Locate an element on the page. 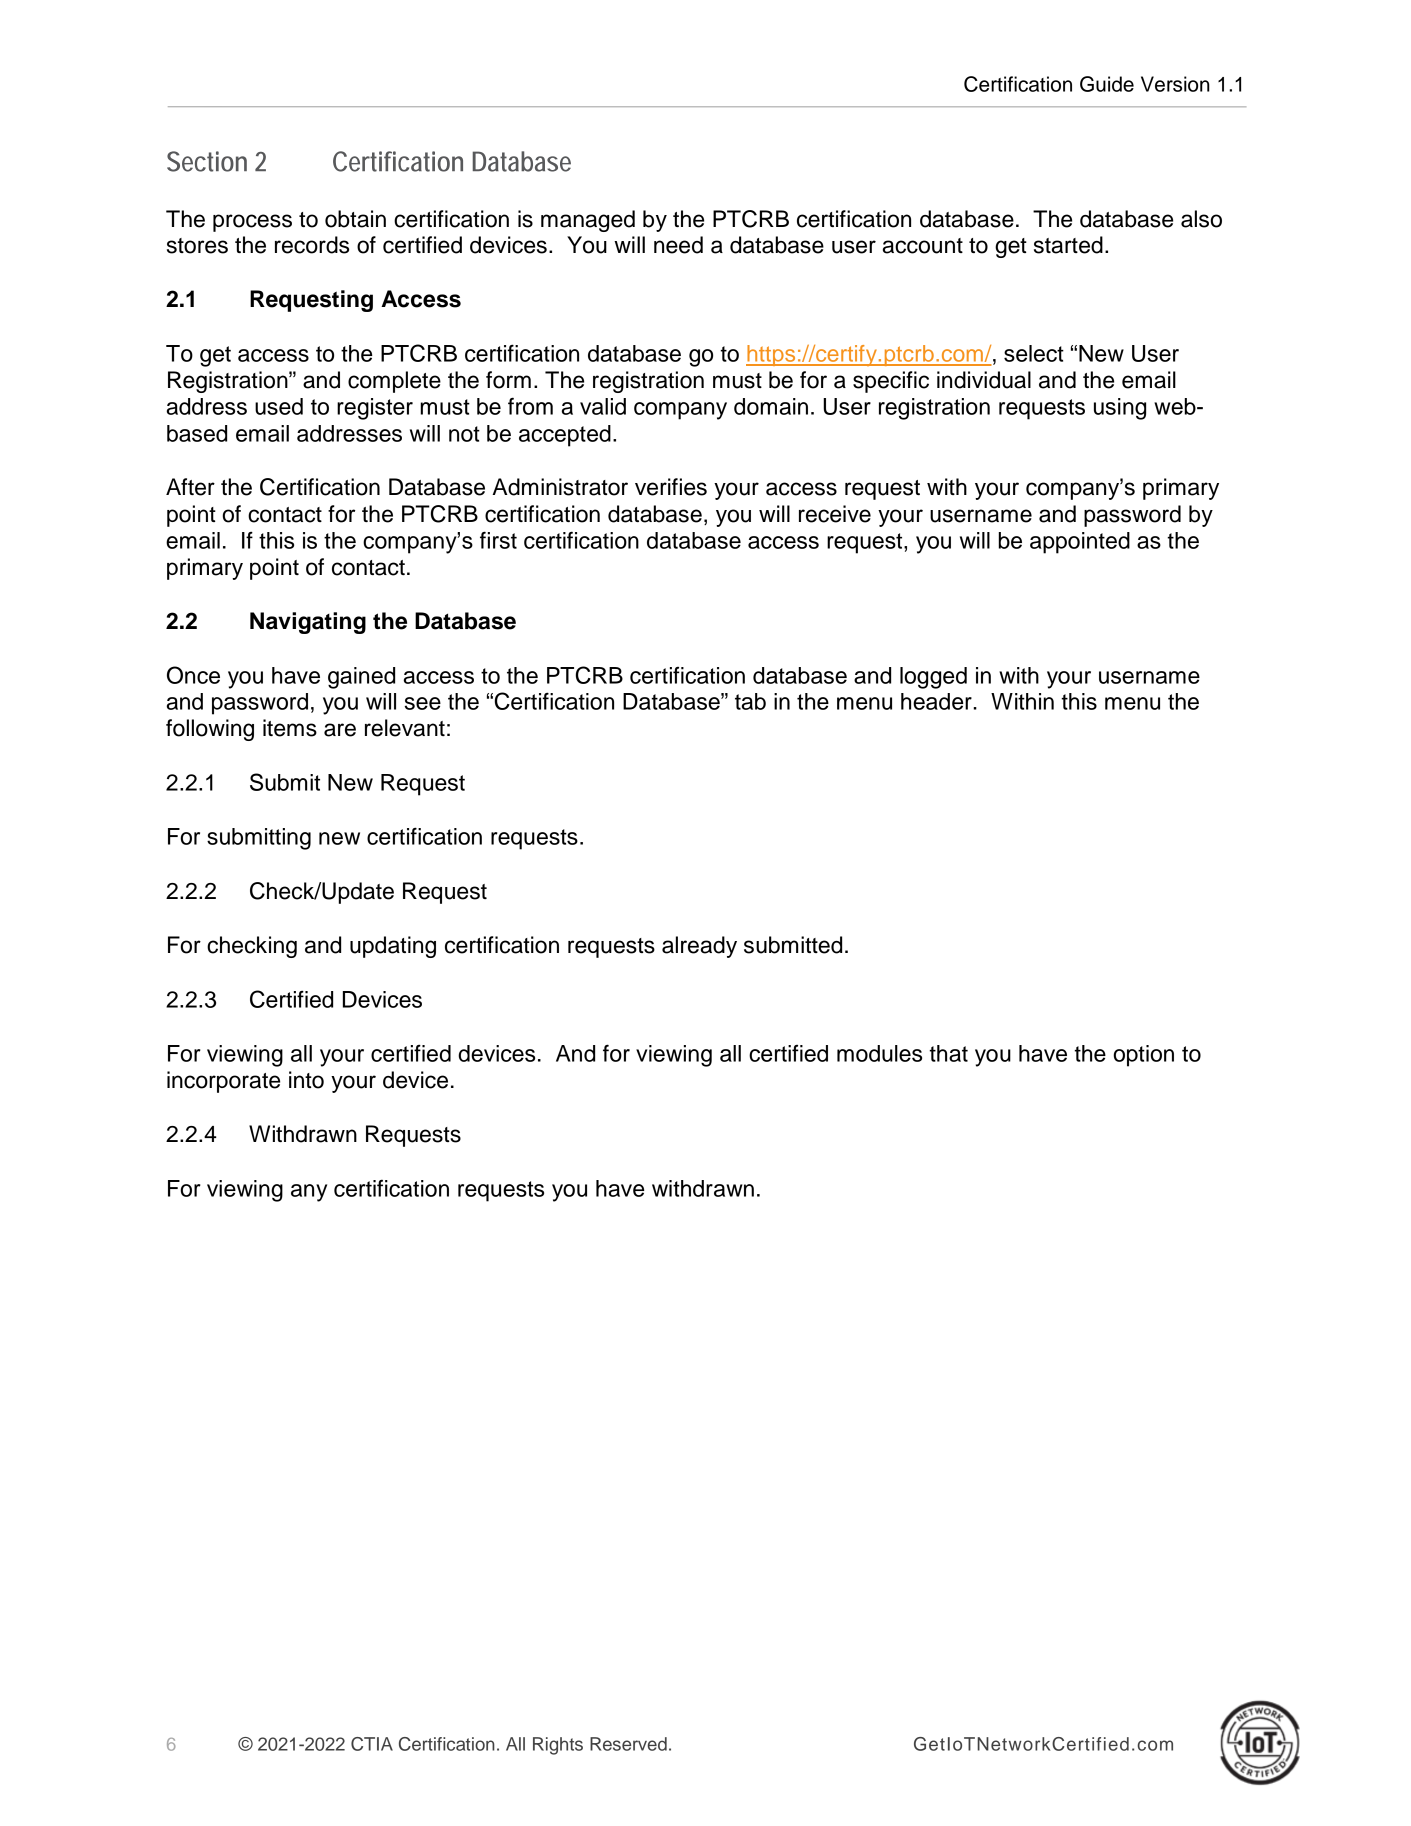 This image has width=1411, height=1826. Rights is located at coordinates (558, 1746).
